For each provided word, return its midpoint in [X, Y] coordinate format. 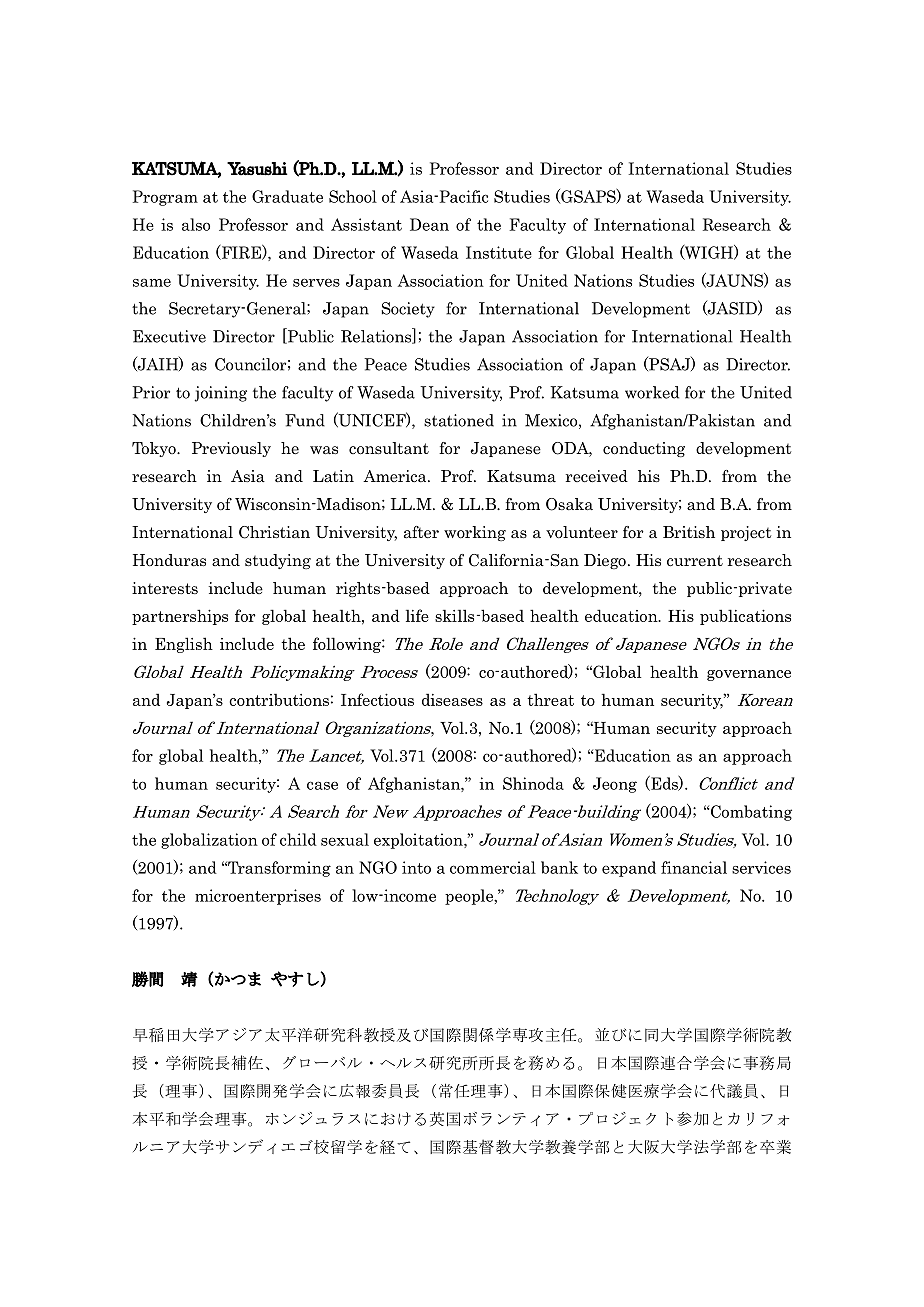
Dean [429, 224]
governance [749, 675]
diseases [452, 699]
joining [220, 394]
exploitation [419, 841]
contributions [279, 699]
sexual [345, 839]
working [475, 533]
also [196, 224]
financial [694, 867]
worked [652, 392]
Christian [274, 532]
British [689, 532]
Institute [499, 252]
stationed [459, 420]
